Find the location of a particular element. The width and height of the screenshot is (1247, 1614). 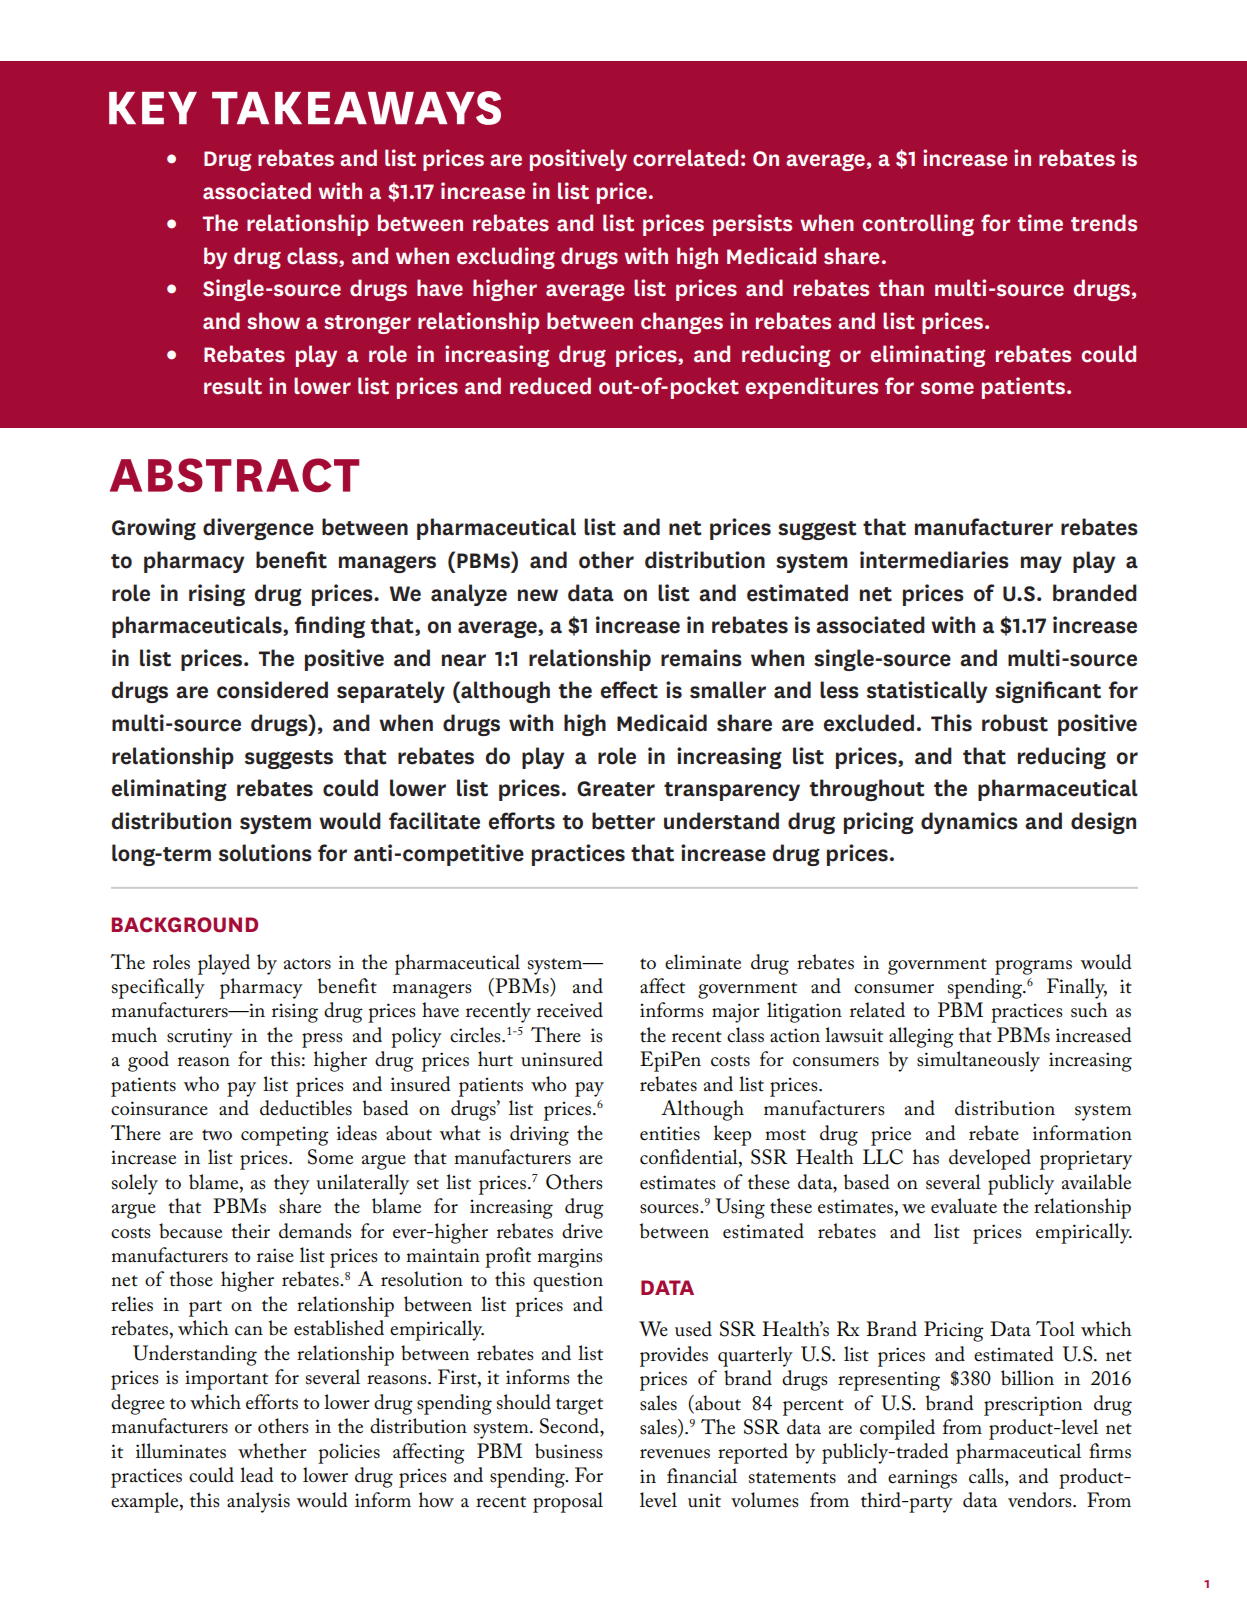

developed is located at coordinates (990, 1159).
